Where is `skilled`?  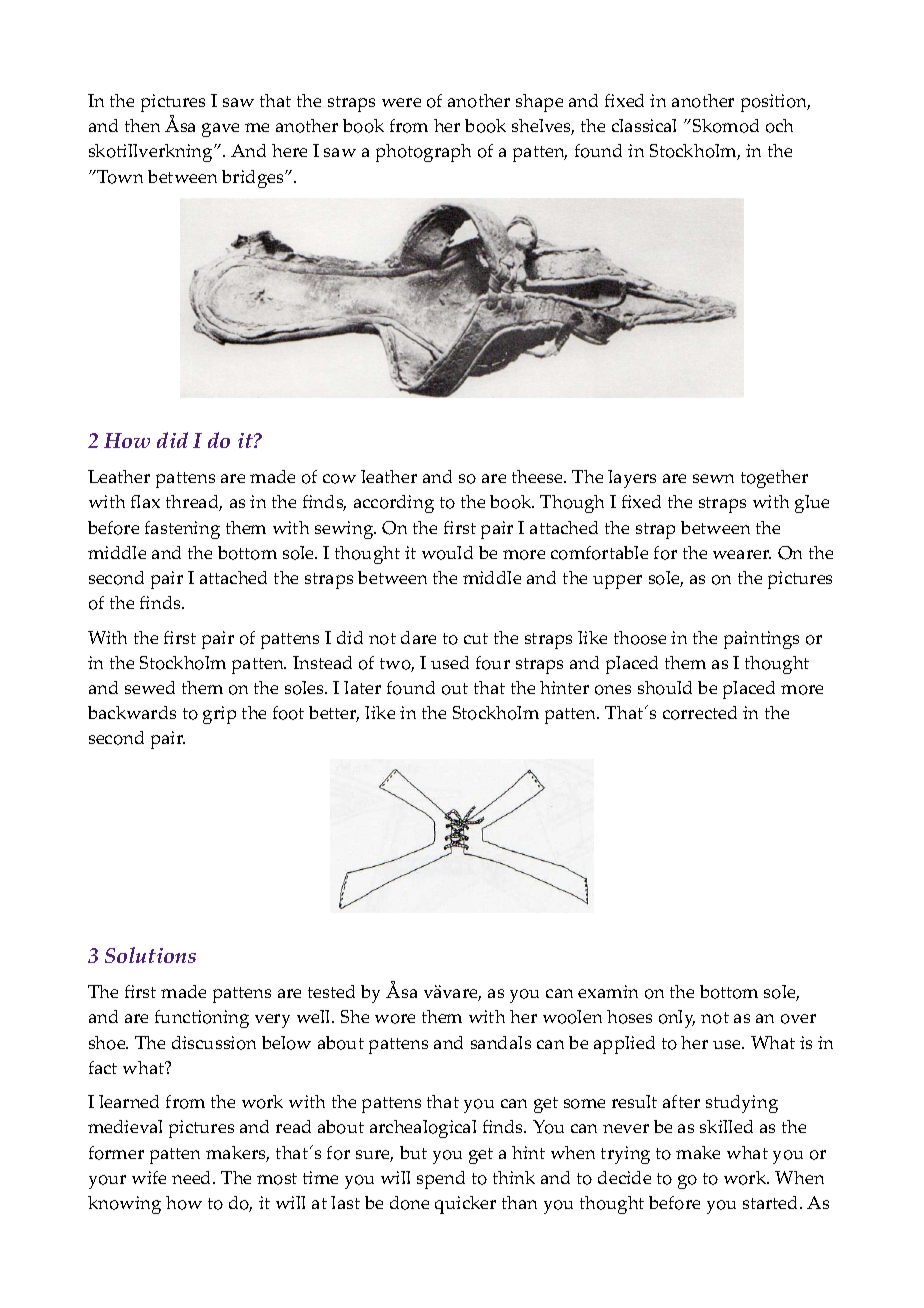
skilled is located at coordinates (726, 1126).
